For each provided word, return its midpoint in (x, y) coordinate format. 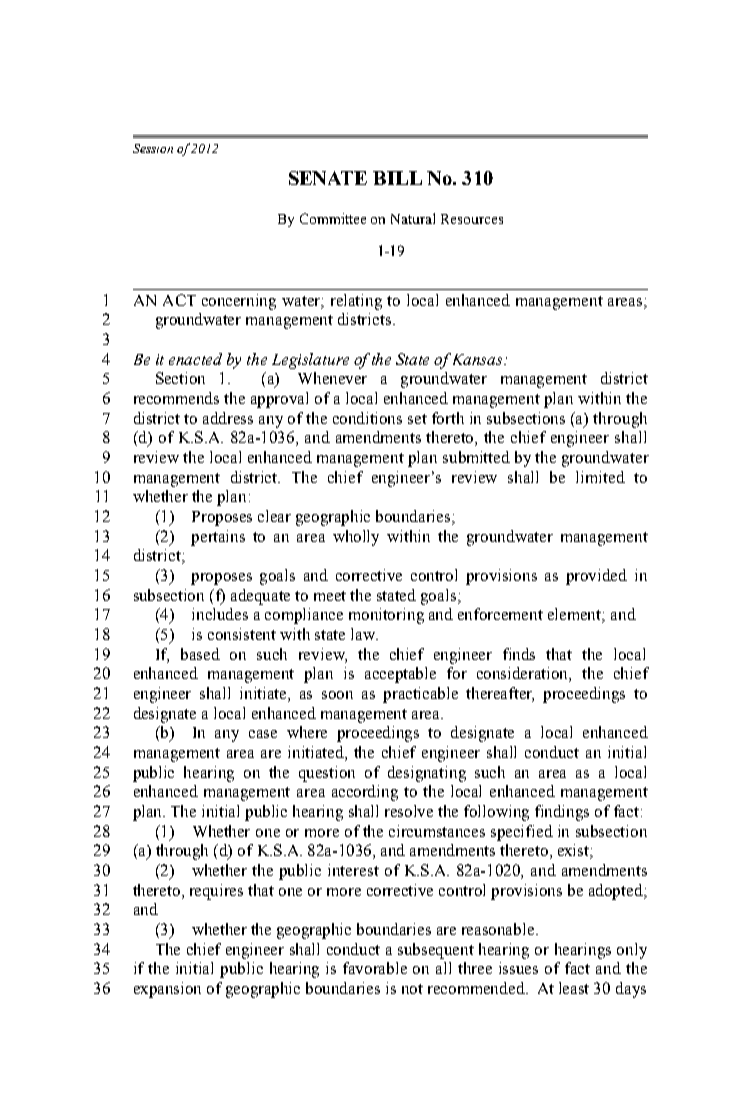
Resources (472, 219)
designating (427, 774)
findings (562, 813)
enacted (195, 359)
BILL (397, 178)
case (263, 734)
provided (596, 577)
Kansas (479, 359)
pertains (218, 538)
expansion (167, 990)
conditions (367, 418)
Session (153, 148)
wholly (356, 538)
